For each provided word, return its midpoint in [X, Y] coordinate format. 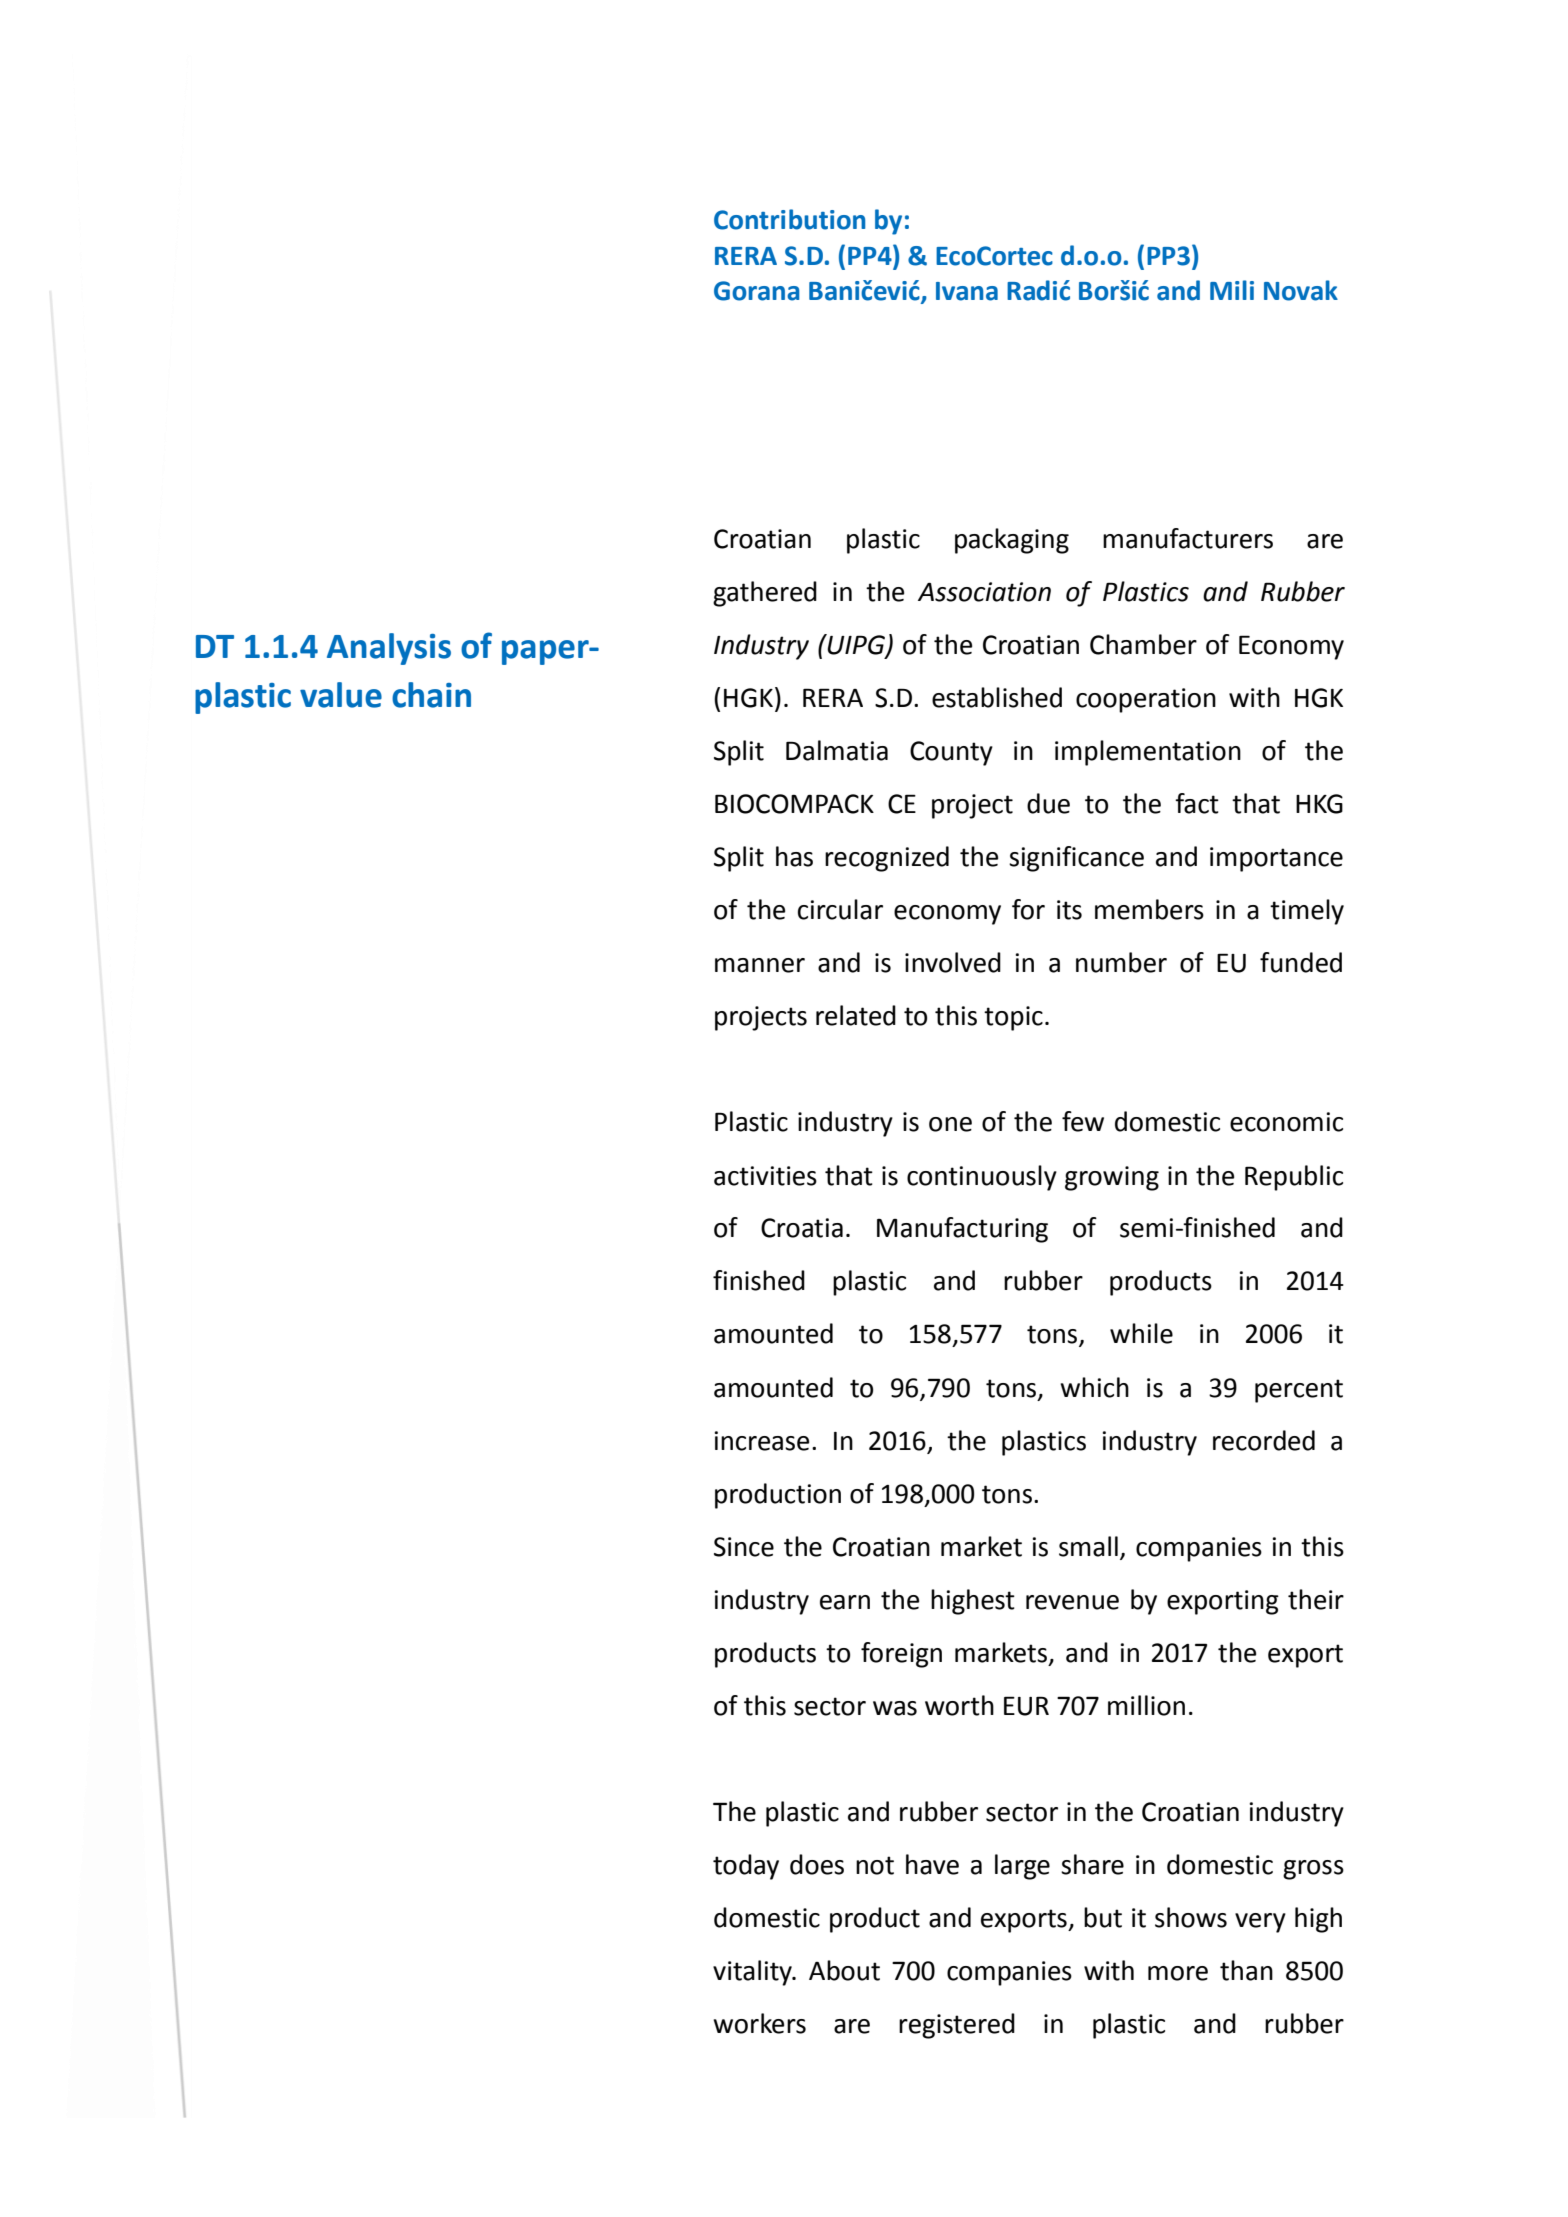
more [1178, 1973]
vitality [753, 1973]
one [950, 1124]
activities [765, 1176]
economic [1286, 1122]
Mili [1232, 290]
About [844, 1970]
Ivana [967, 291]
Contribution [789, 219]
